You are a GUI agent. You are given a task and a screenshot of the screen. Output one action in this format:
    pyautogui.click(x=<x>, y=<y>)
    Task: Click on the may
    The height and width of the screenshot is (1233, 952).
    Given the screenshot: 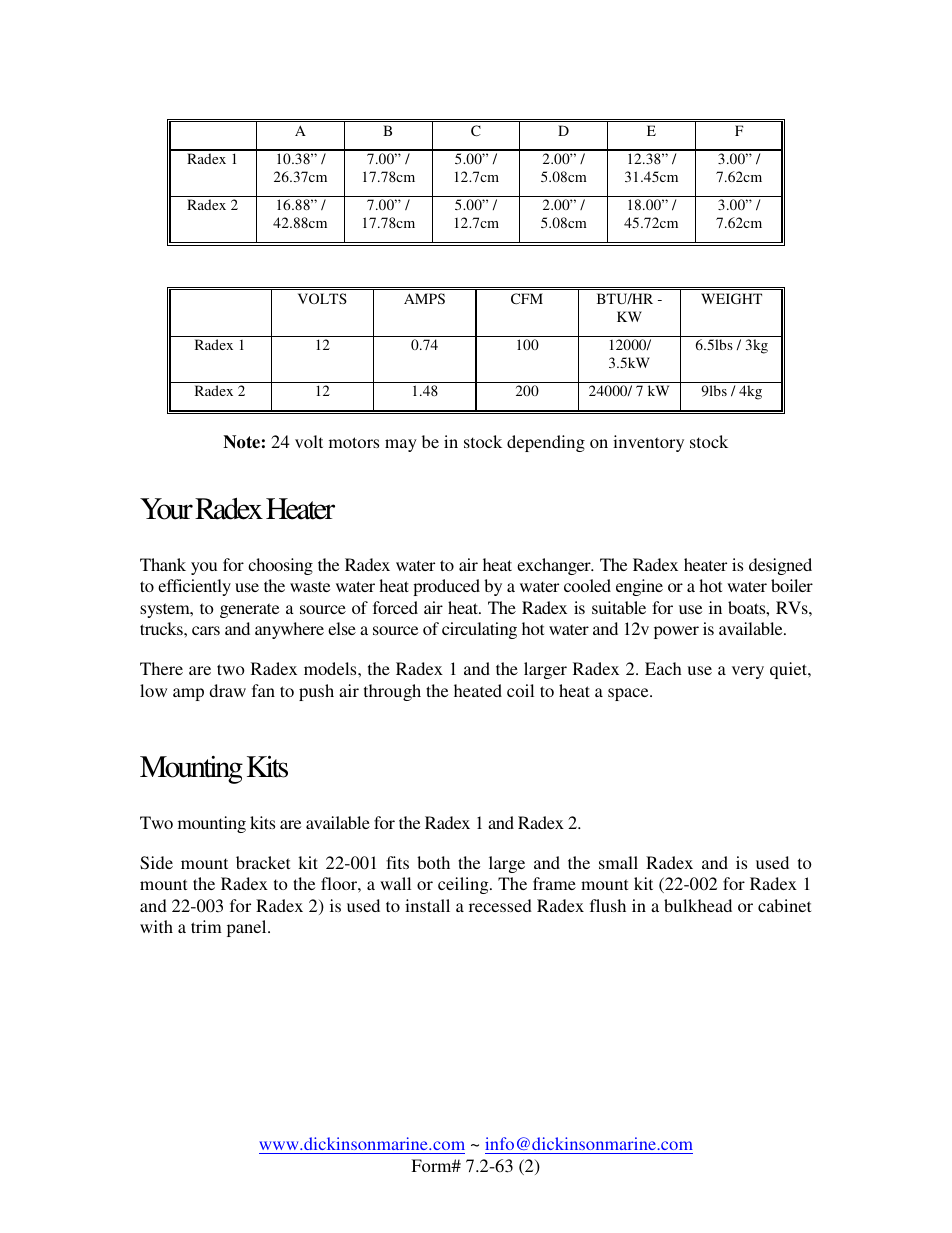 What is the action you would take?
    pyautogui.click(x=401, y=445)
